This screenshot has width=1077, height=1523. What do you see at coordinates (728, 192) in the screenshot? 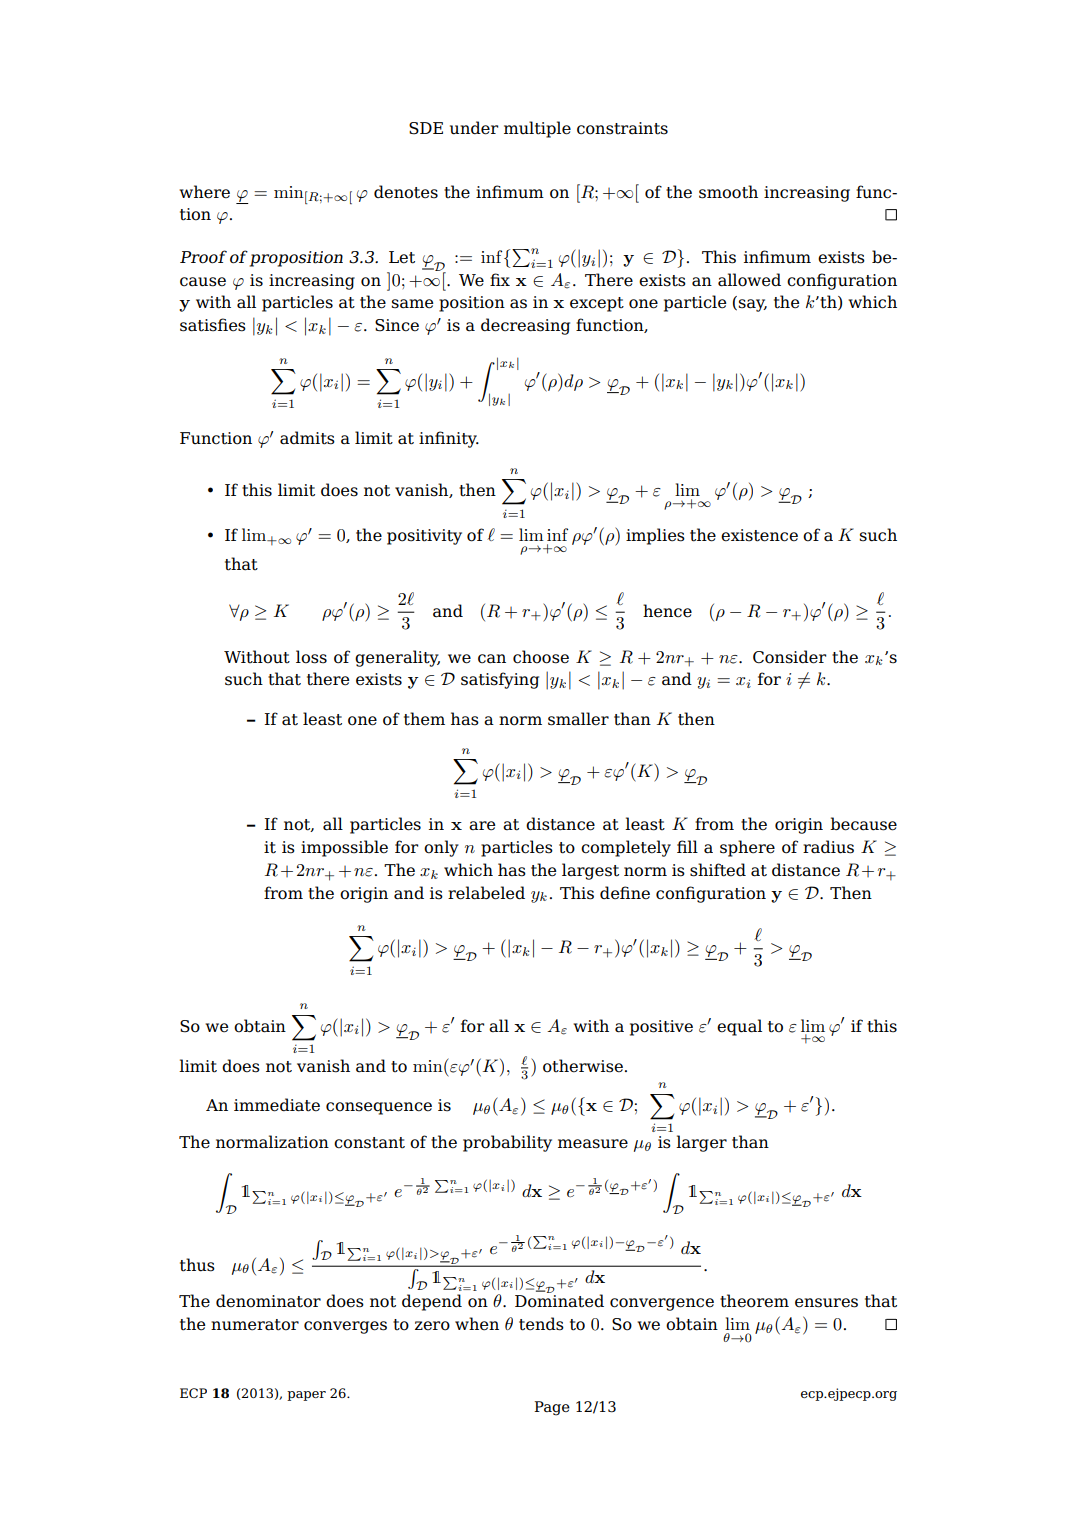
I see `smooth` at bounding box center [728, 192].
